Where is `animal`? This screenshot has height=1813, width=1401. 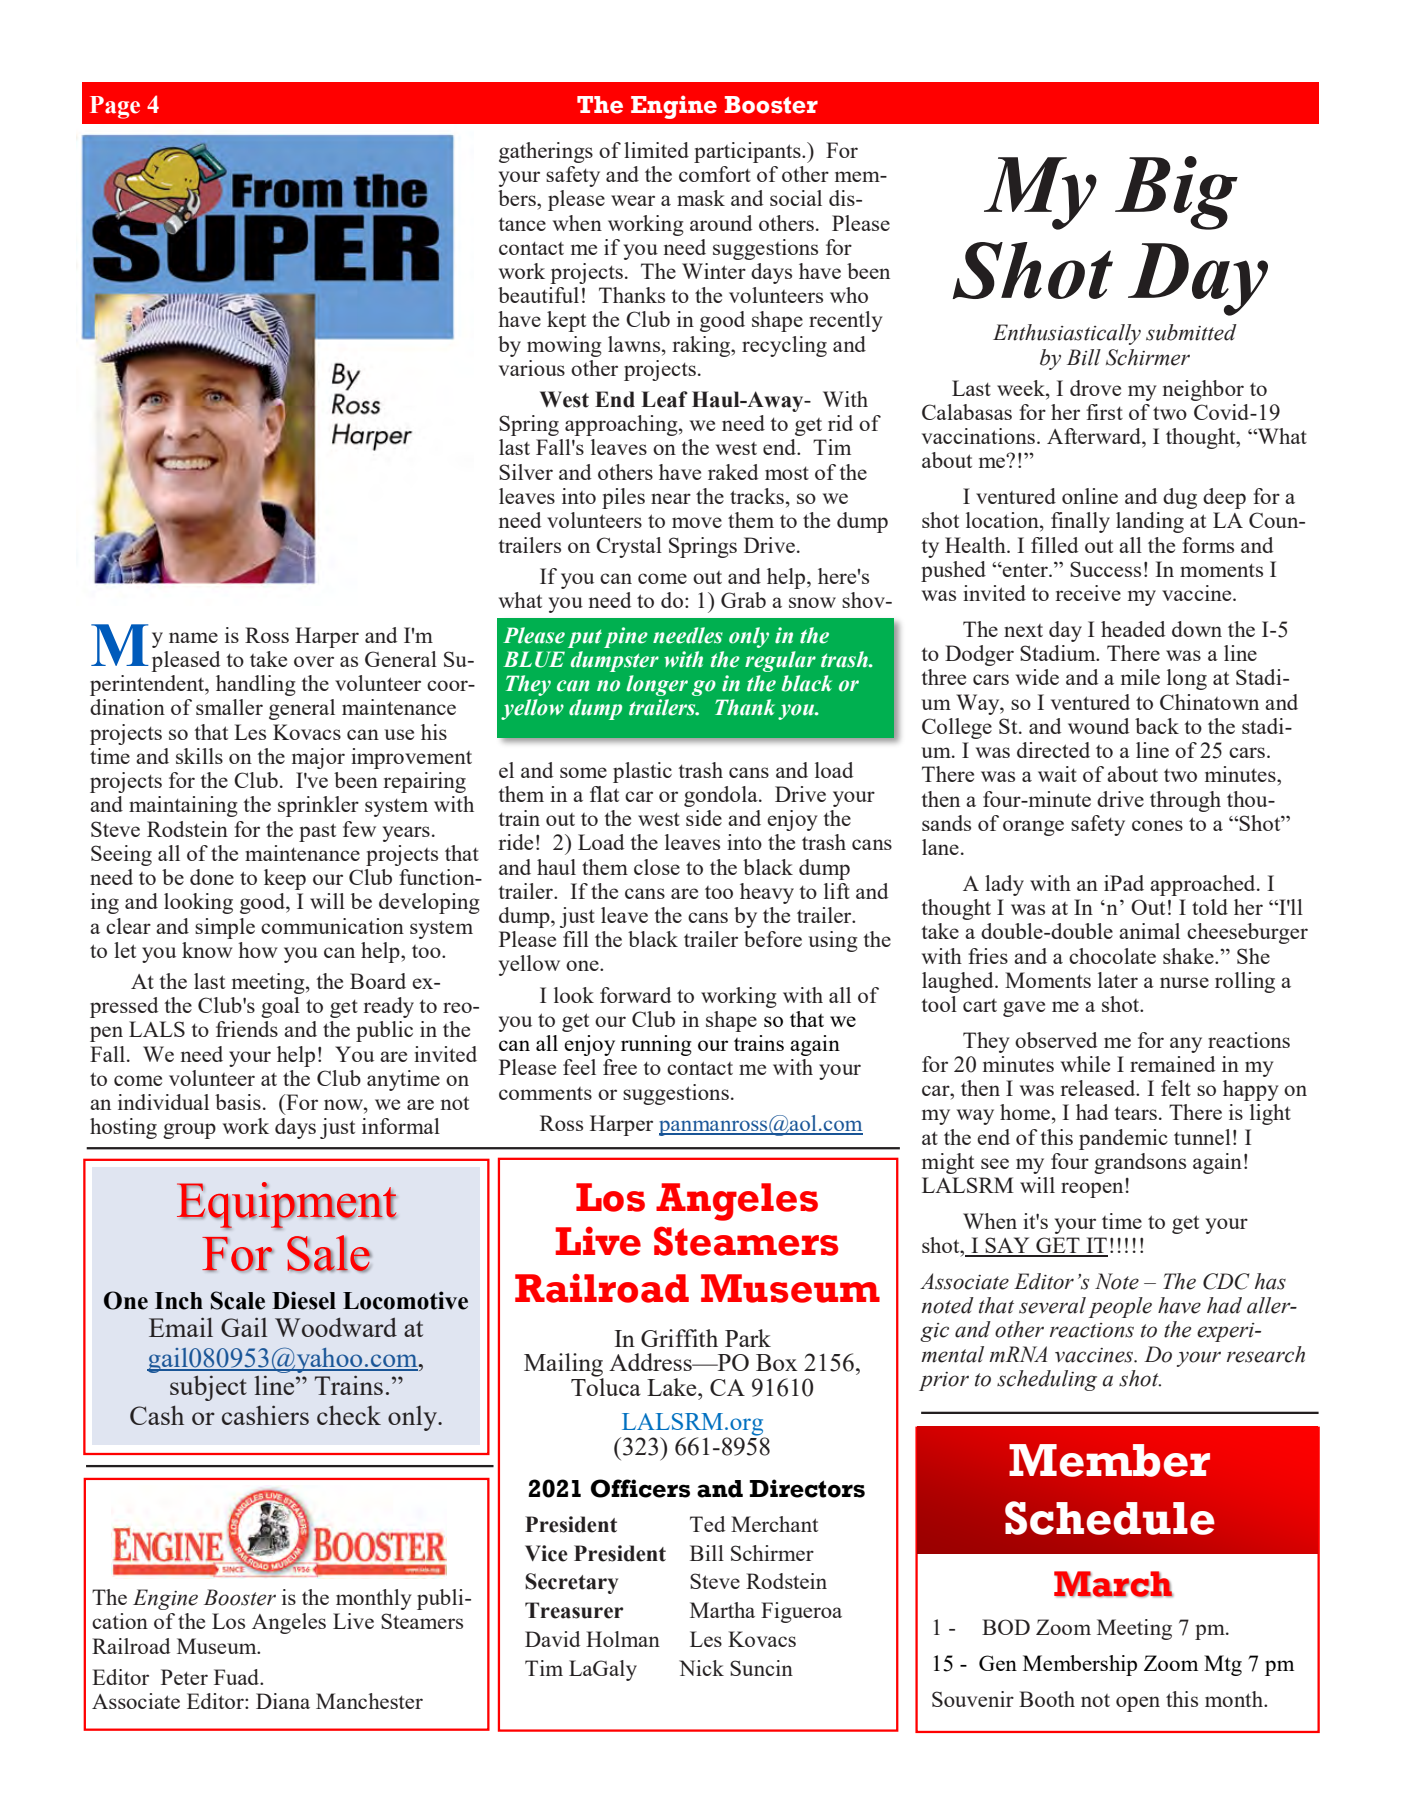
animal is located at coordinates (1149, 931).
